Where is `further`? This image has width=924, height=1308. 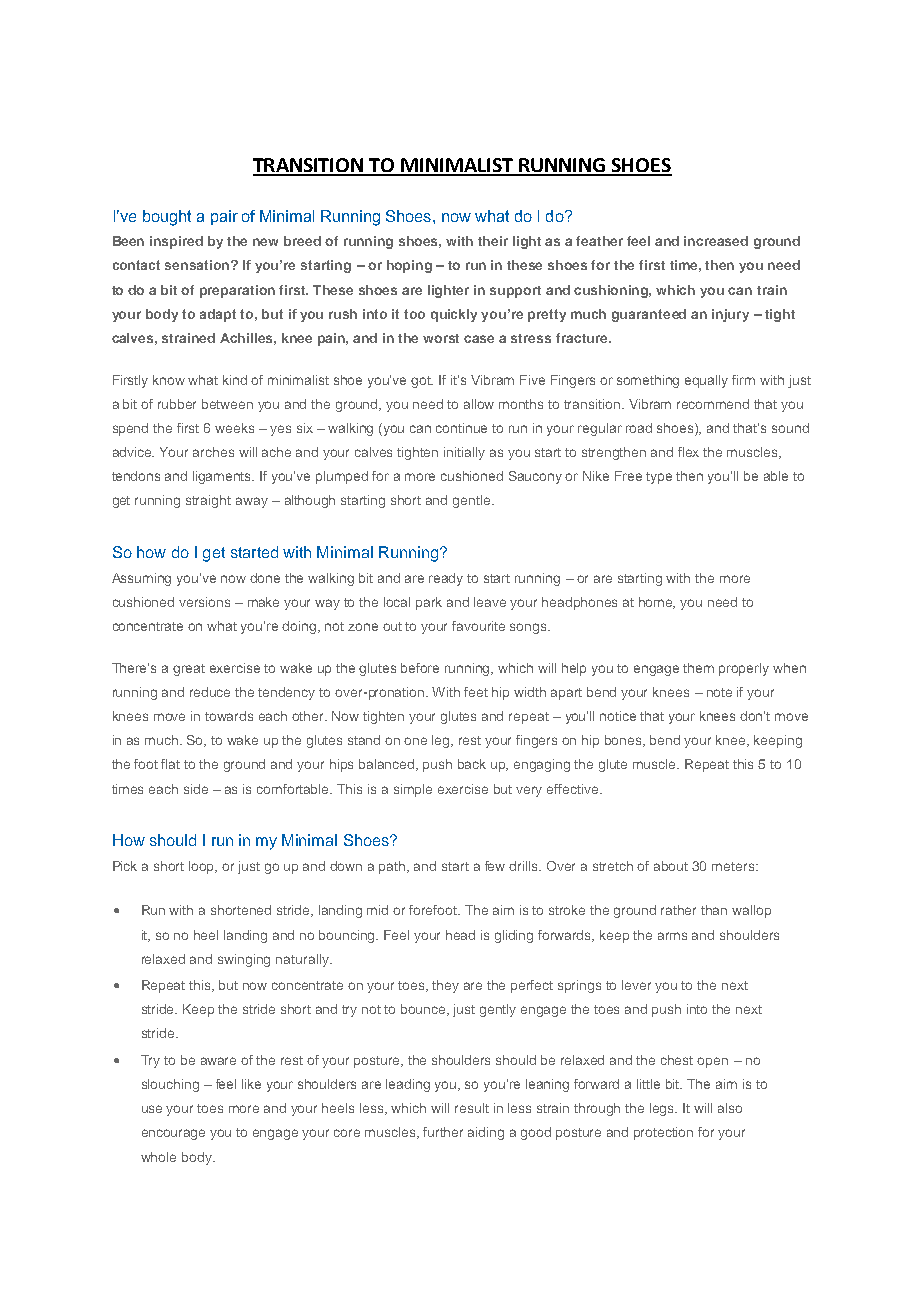 further is located at coordinates (443, 1132).
